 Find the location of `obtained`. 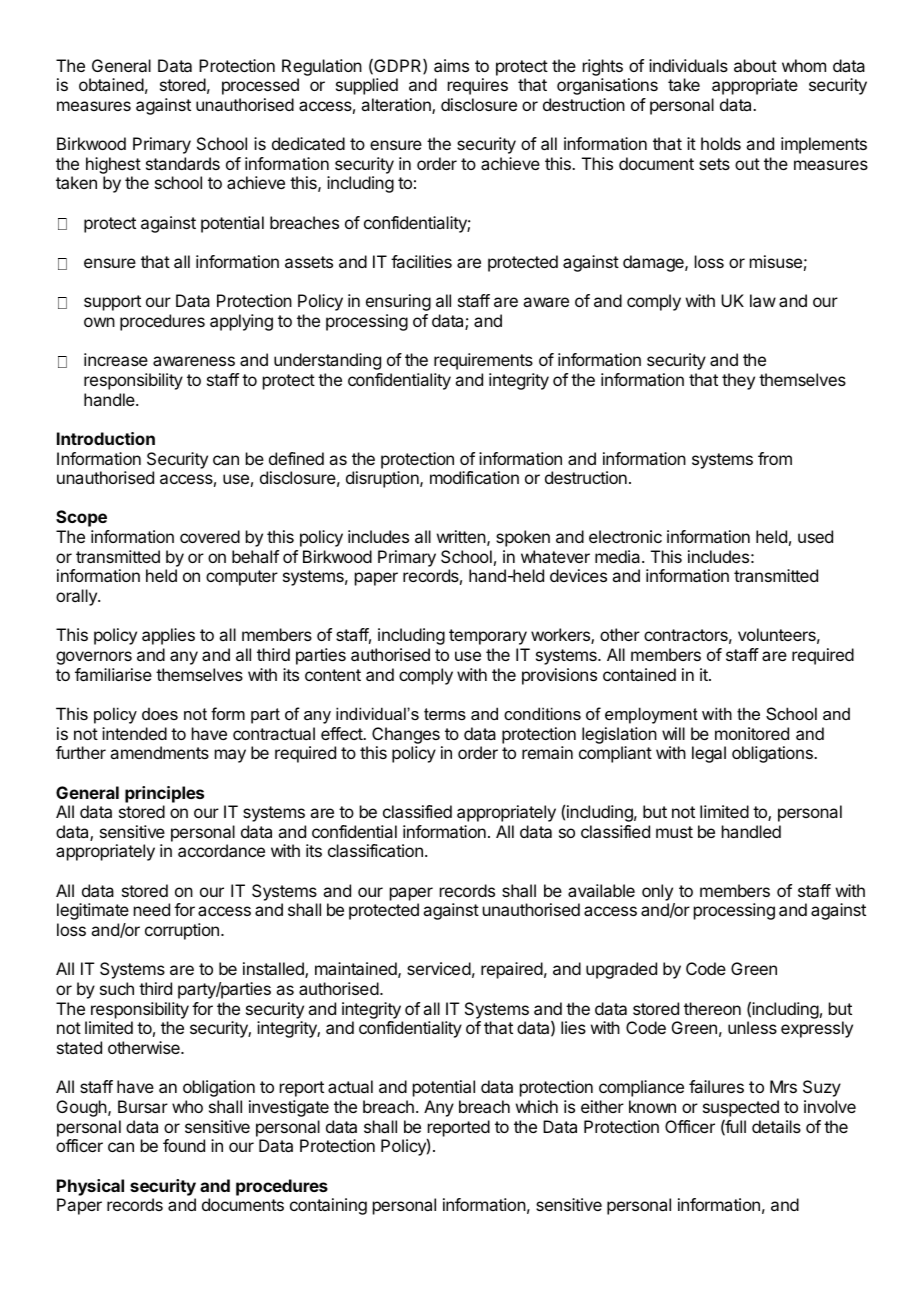

obtained is located at coordinates (111, 84).
